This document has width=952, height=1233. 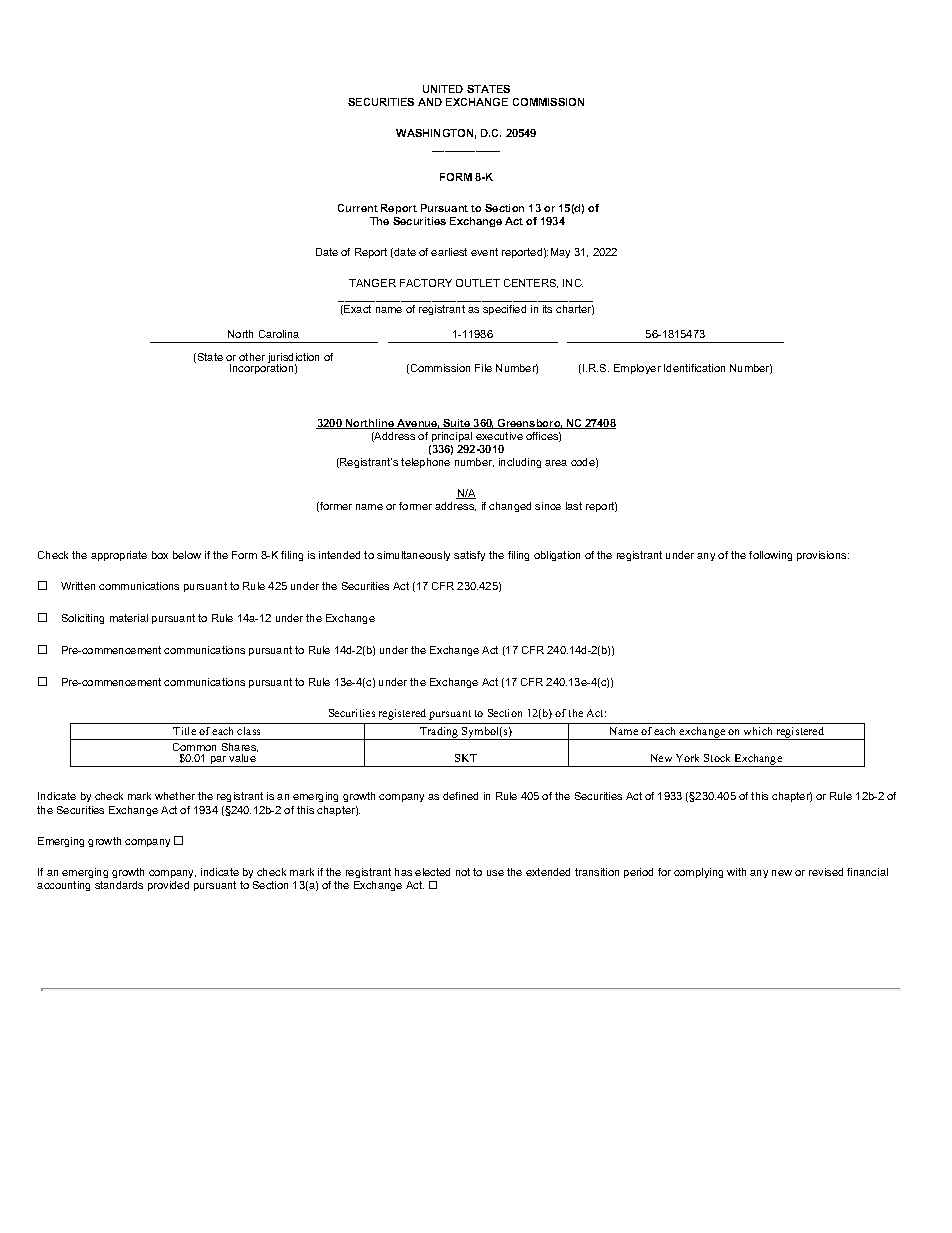 I want to click on File, so click(x=483, y=368).
